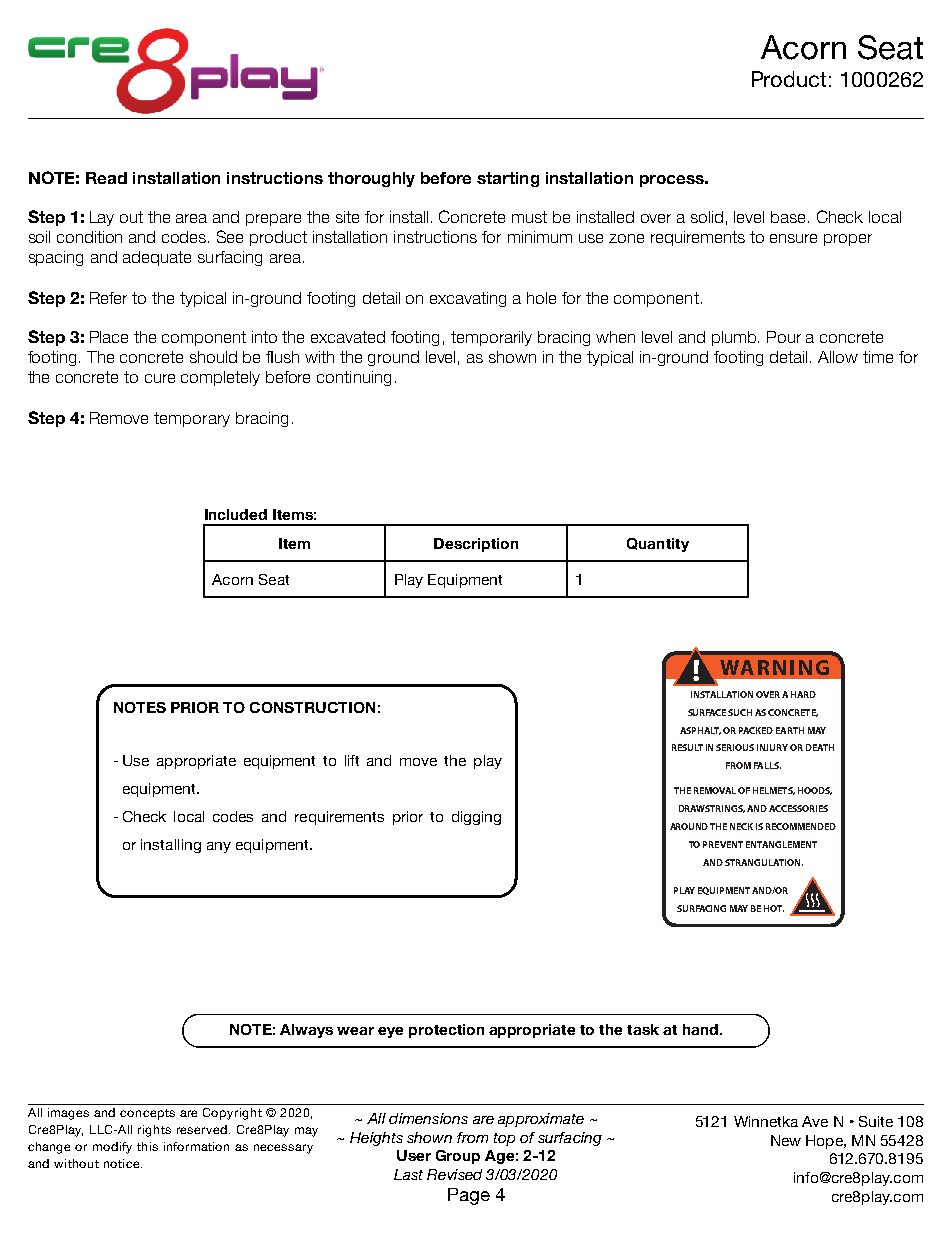 Image resolution: width=952 pixels, height=1233 pixels. I want to click on protection, so click(446, 1031).
